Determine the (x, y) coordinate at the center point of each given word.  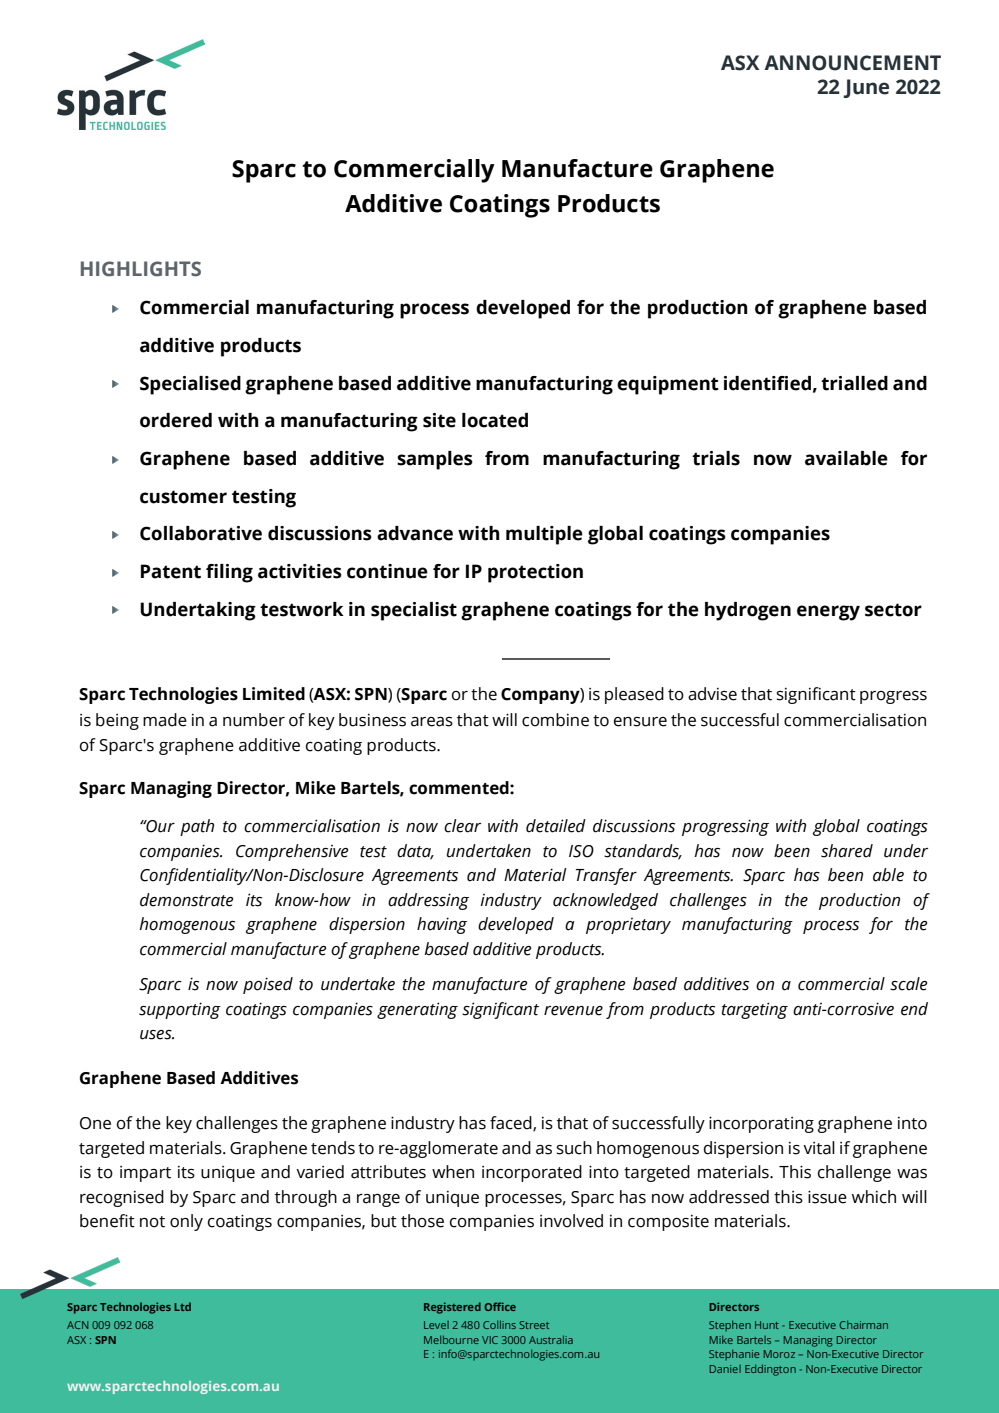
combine (555, 720)
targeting (755, 1010)
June (866, 88)
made (165, 720)
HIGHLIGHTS (141, 269)
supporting (180, 1010)
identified (767, 383)
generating (417, 1010)
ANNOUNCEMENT (852, 63)
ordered (176, 420)
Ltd (182, 1306)
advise (712, 694)
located (495, 420)
